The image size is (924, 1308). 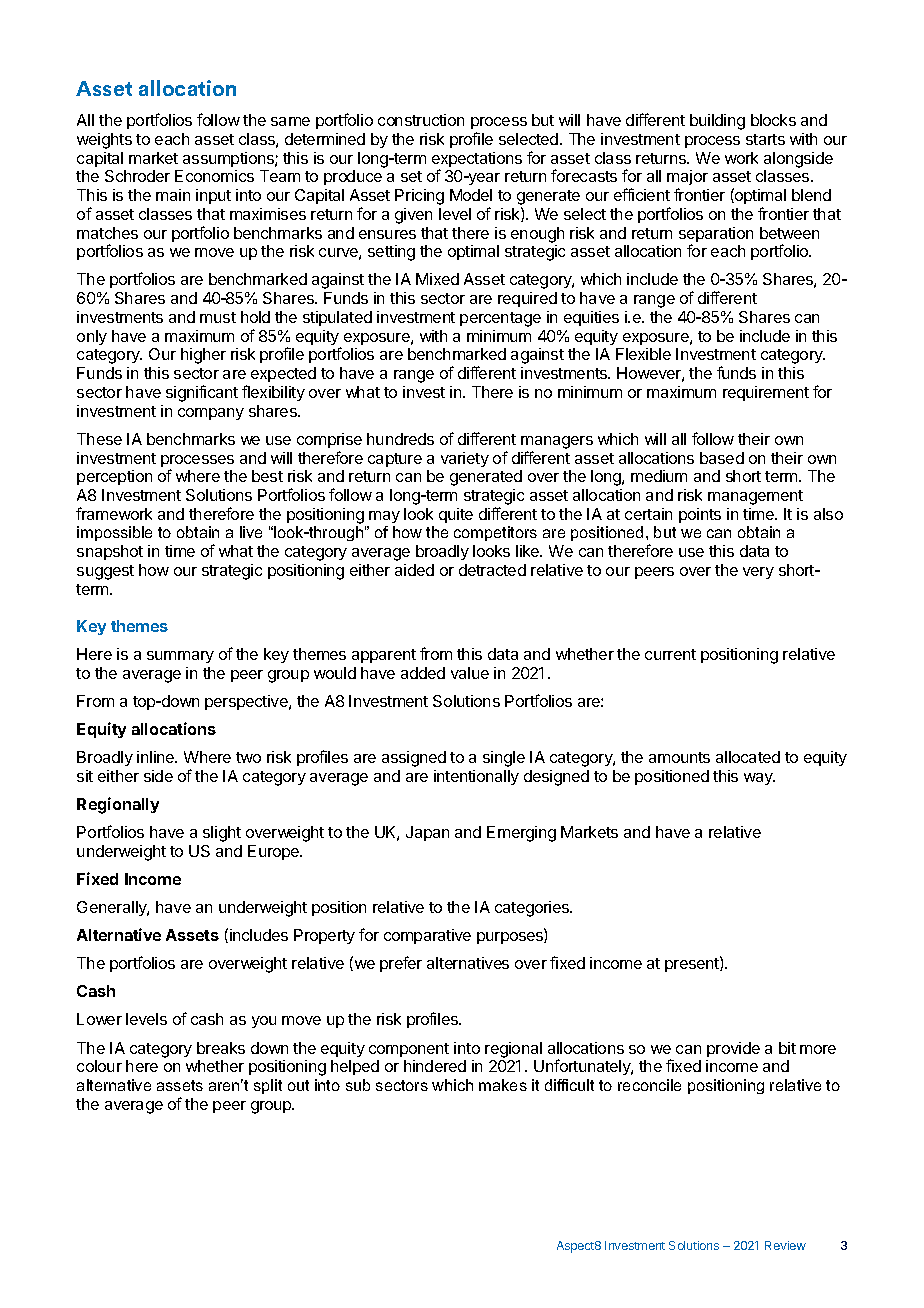 I want to click on split, so click(x=268, y=1086).
